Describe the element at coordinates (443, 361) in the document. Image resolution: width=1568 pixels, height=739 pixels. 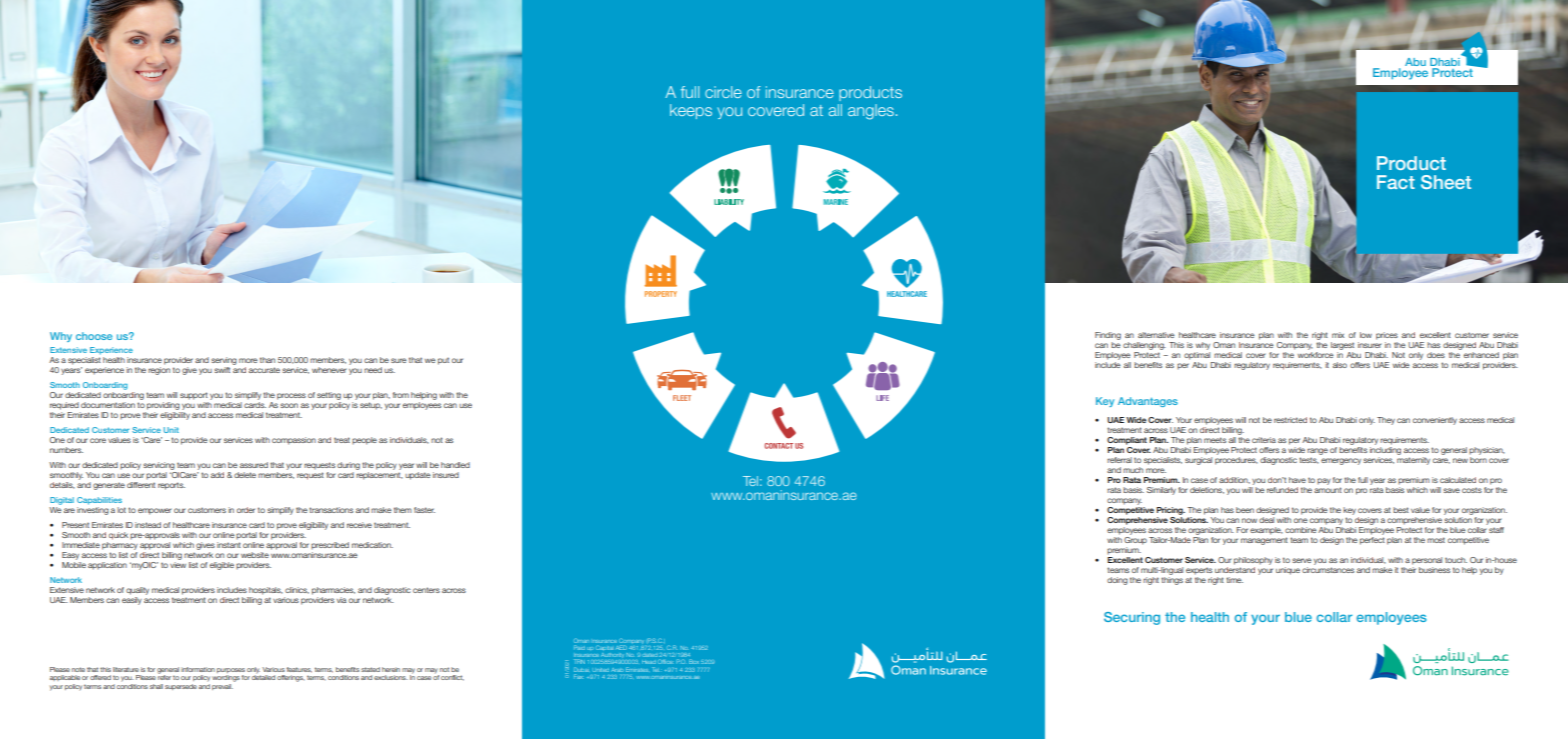
I see `put` at that location.
